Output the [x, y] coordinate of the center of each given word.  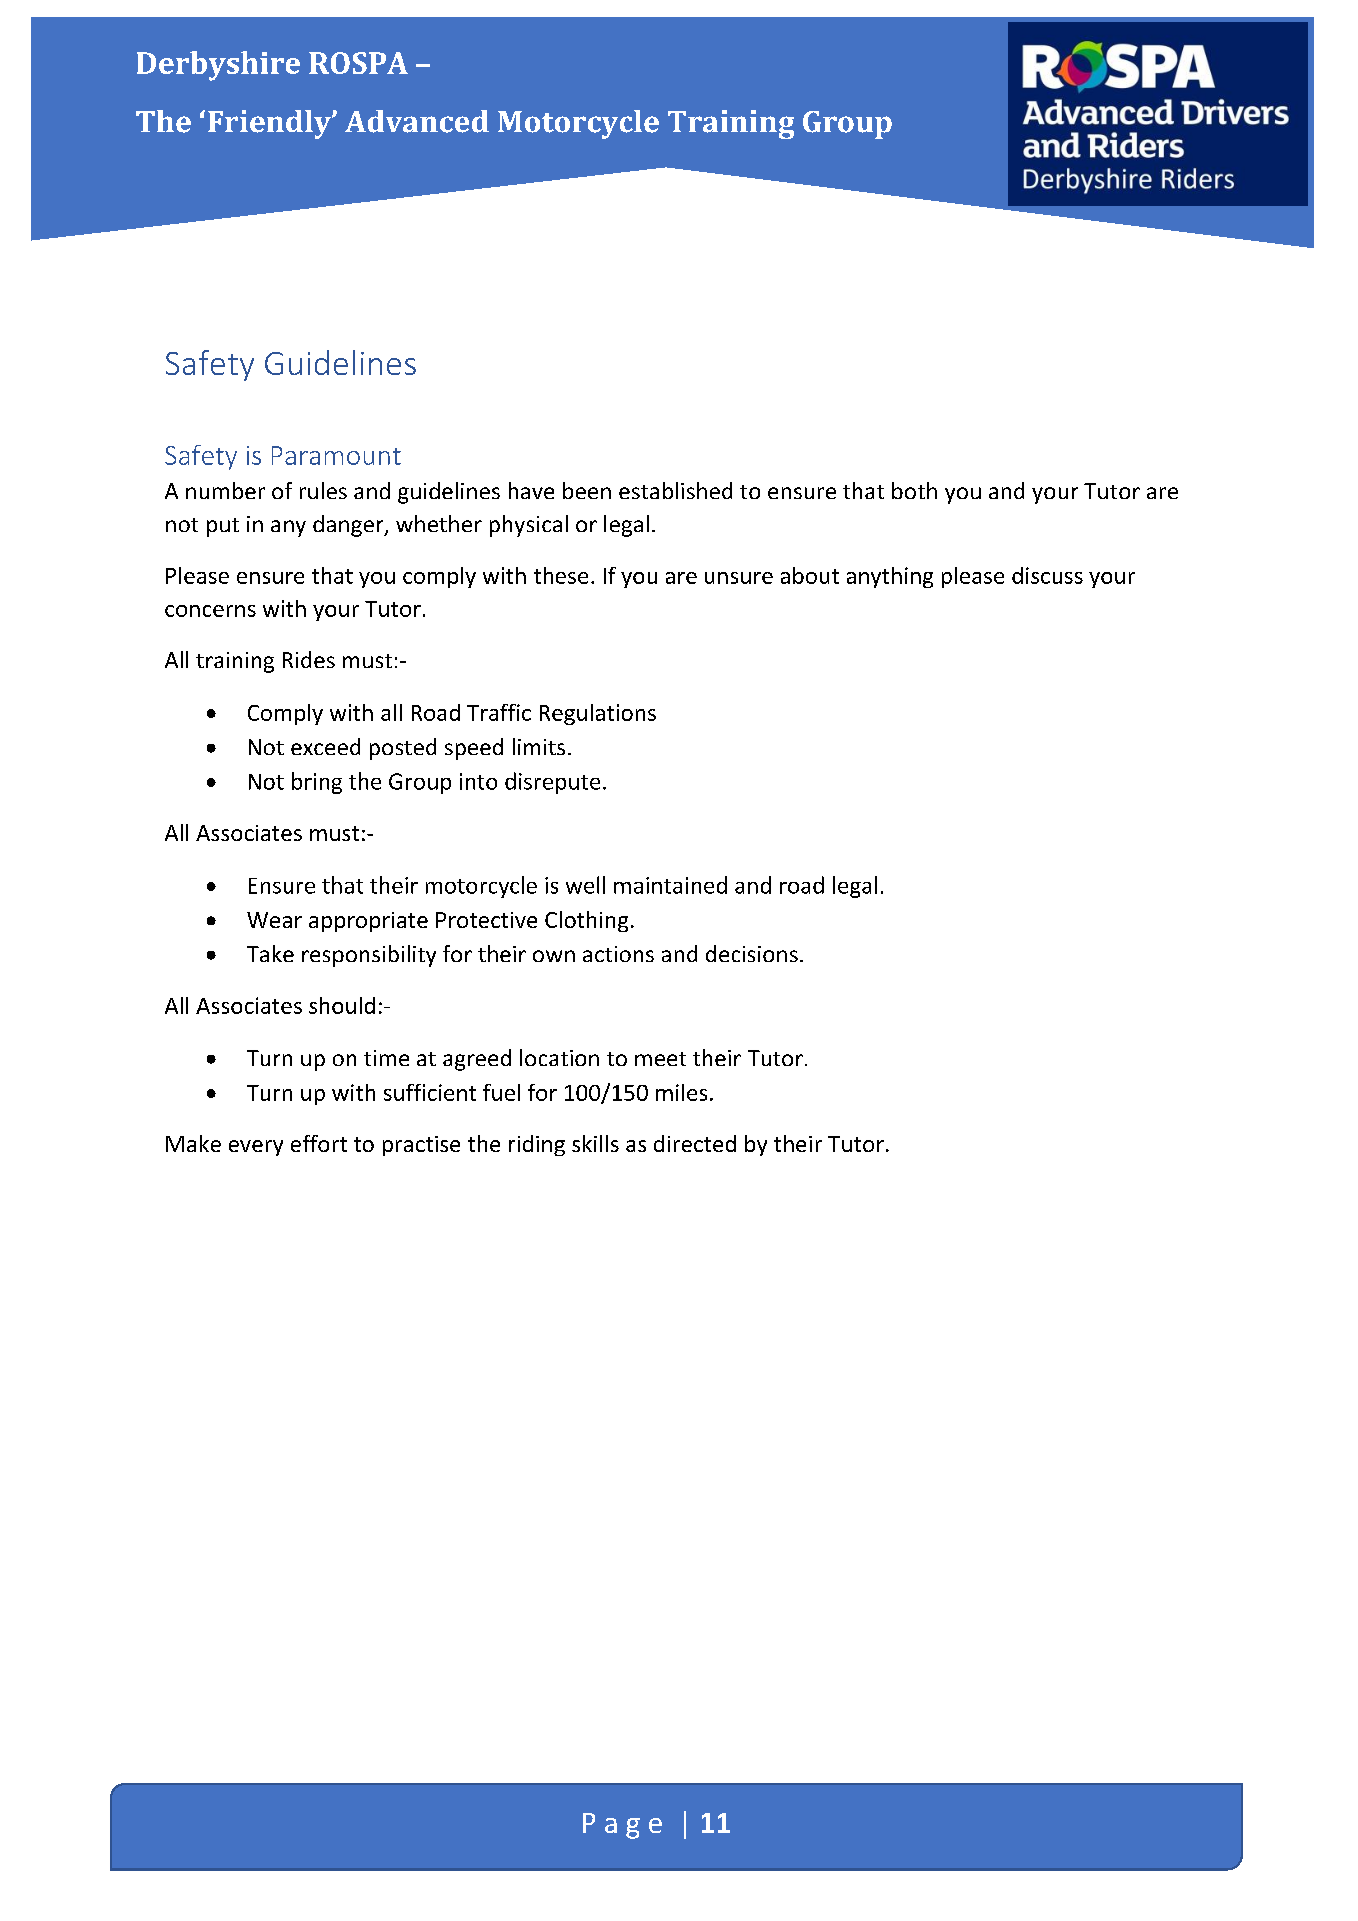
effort [319, 1143]
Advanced [417, 121]
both [914, 490]
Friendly [270, 124]
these [561, 575]
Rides [309, 659]
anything [890, 577]
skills [595, 1143]
